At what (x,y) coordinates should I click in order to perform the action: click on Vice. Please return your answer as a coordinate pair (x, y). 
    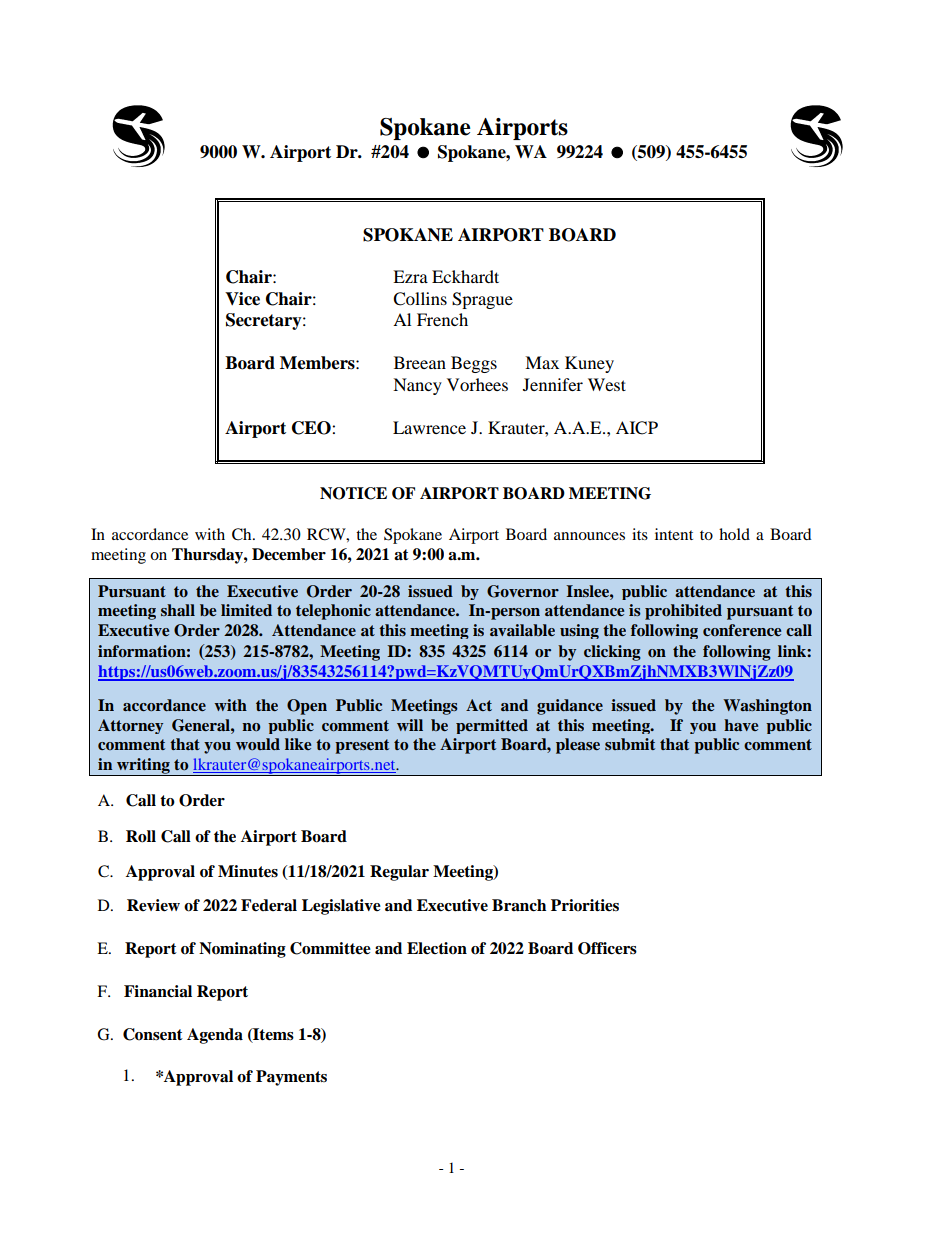
    Looking at the image, I should click on (242, 299).
